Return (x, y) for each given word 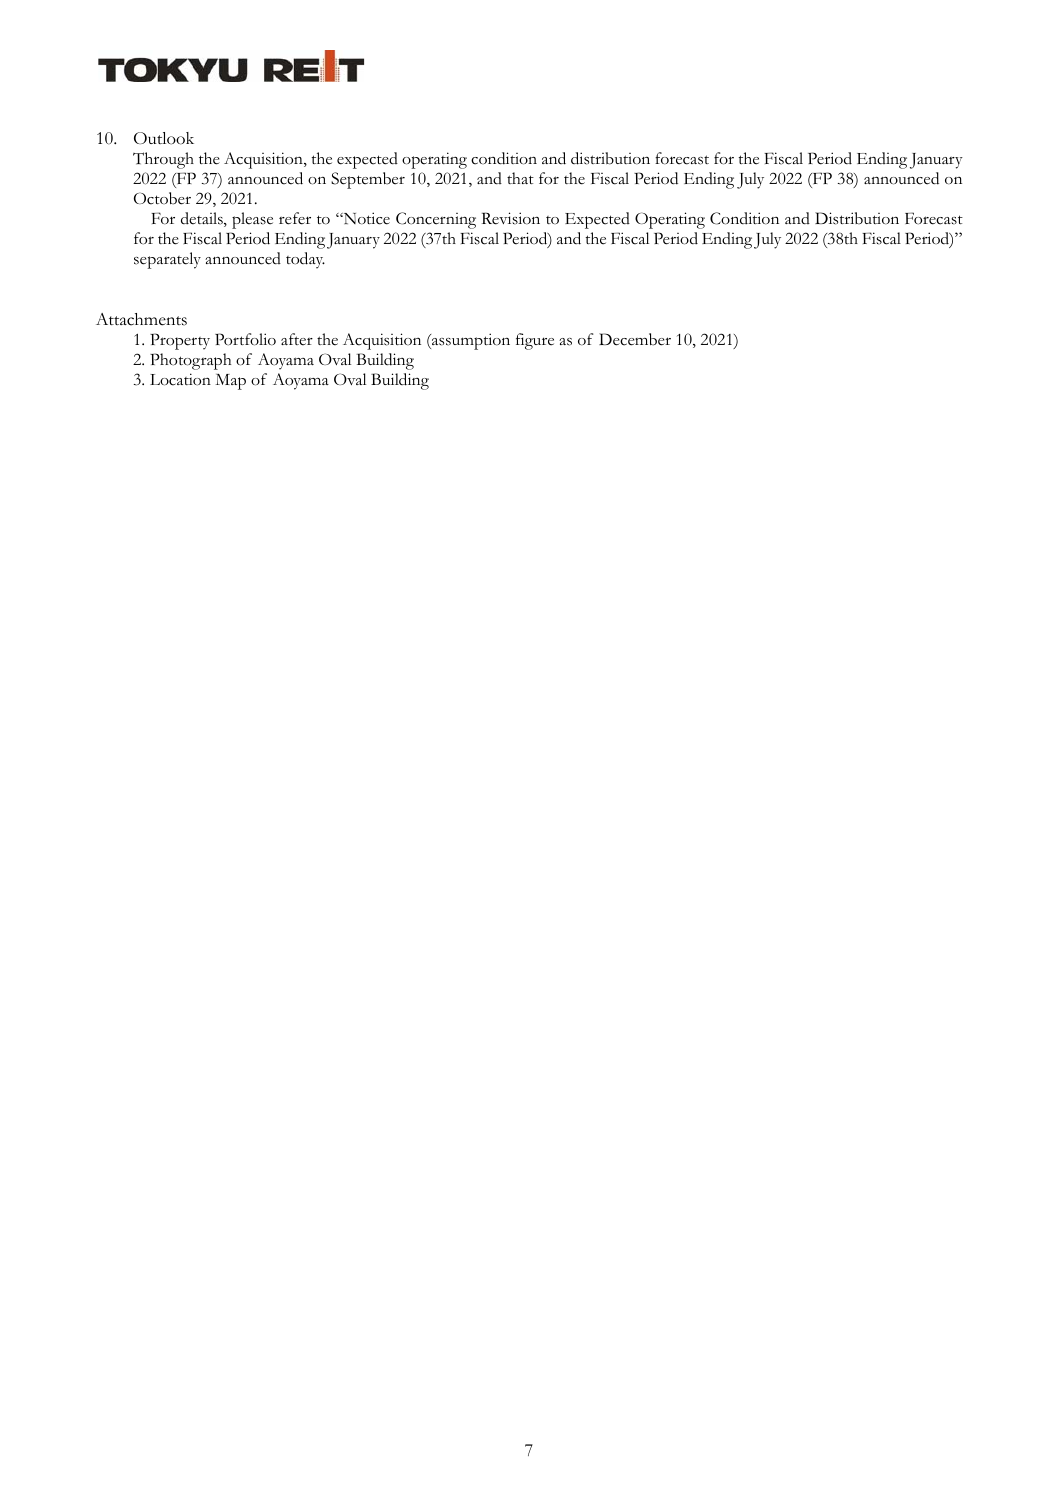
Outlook (164, 138)
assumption (470, 341)
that (520, 178)
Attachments (141, 319)
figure (535, 341)
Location (180, 379)
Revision (511, 218)
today (305, 260)
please (252, 220)
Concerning (436, 220)
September (368, 180)
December (635, 339)
